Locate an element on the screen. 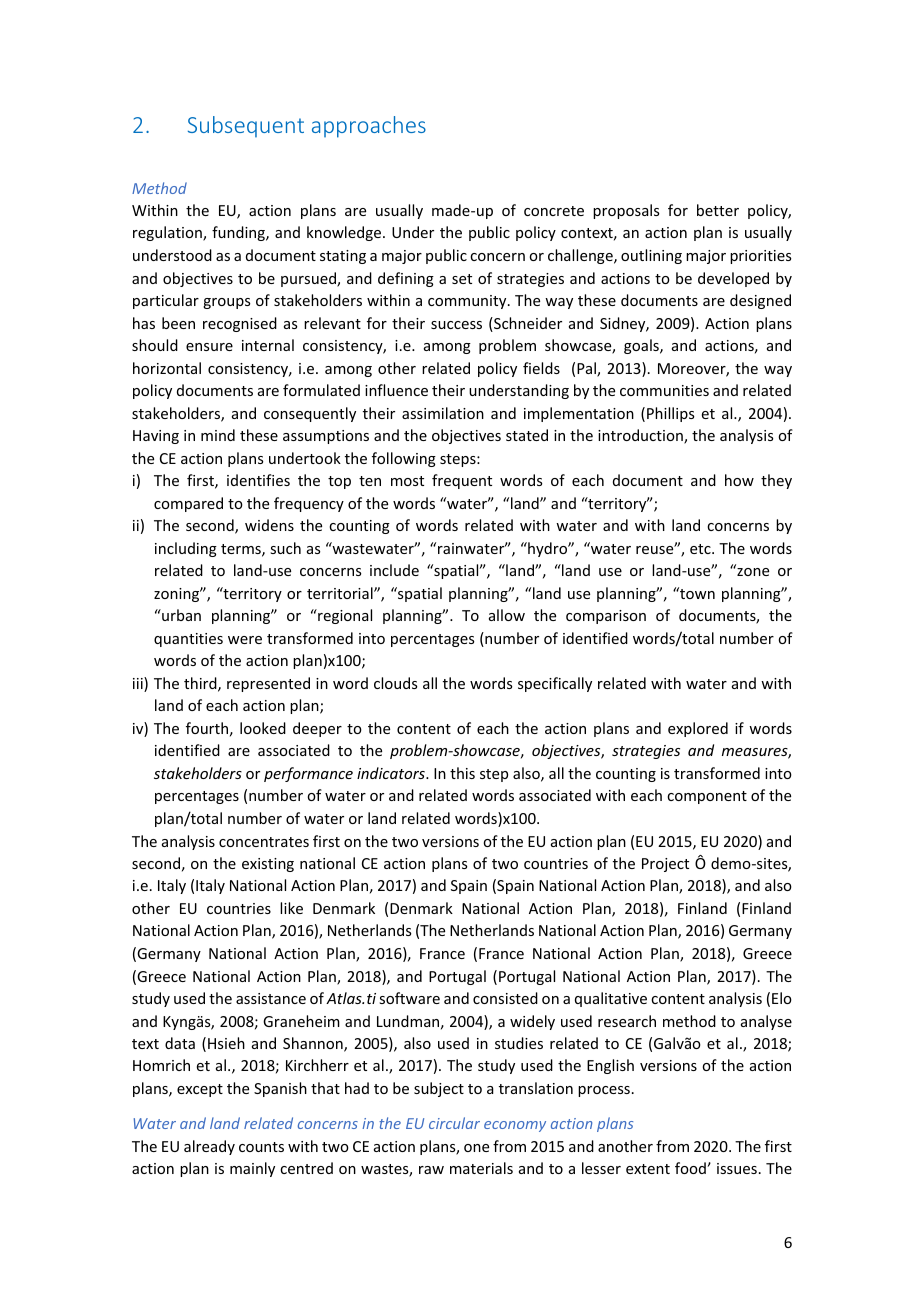 This screenshot has height=1308, width=924. already is located at coordinates (209, 1147).
